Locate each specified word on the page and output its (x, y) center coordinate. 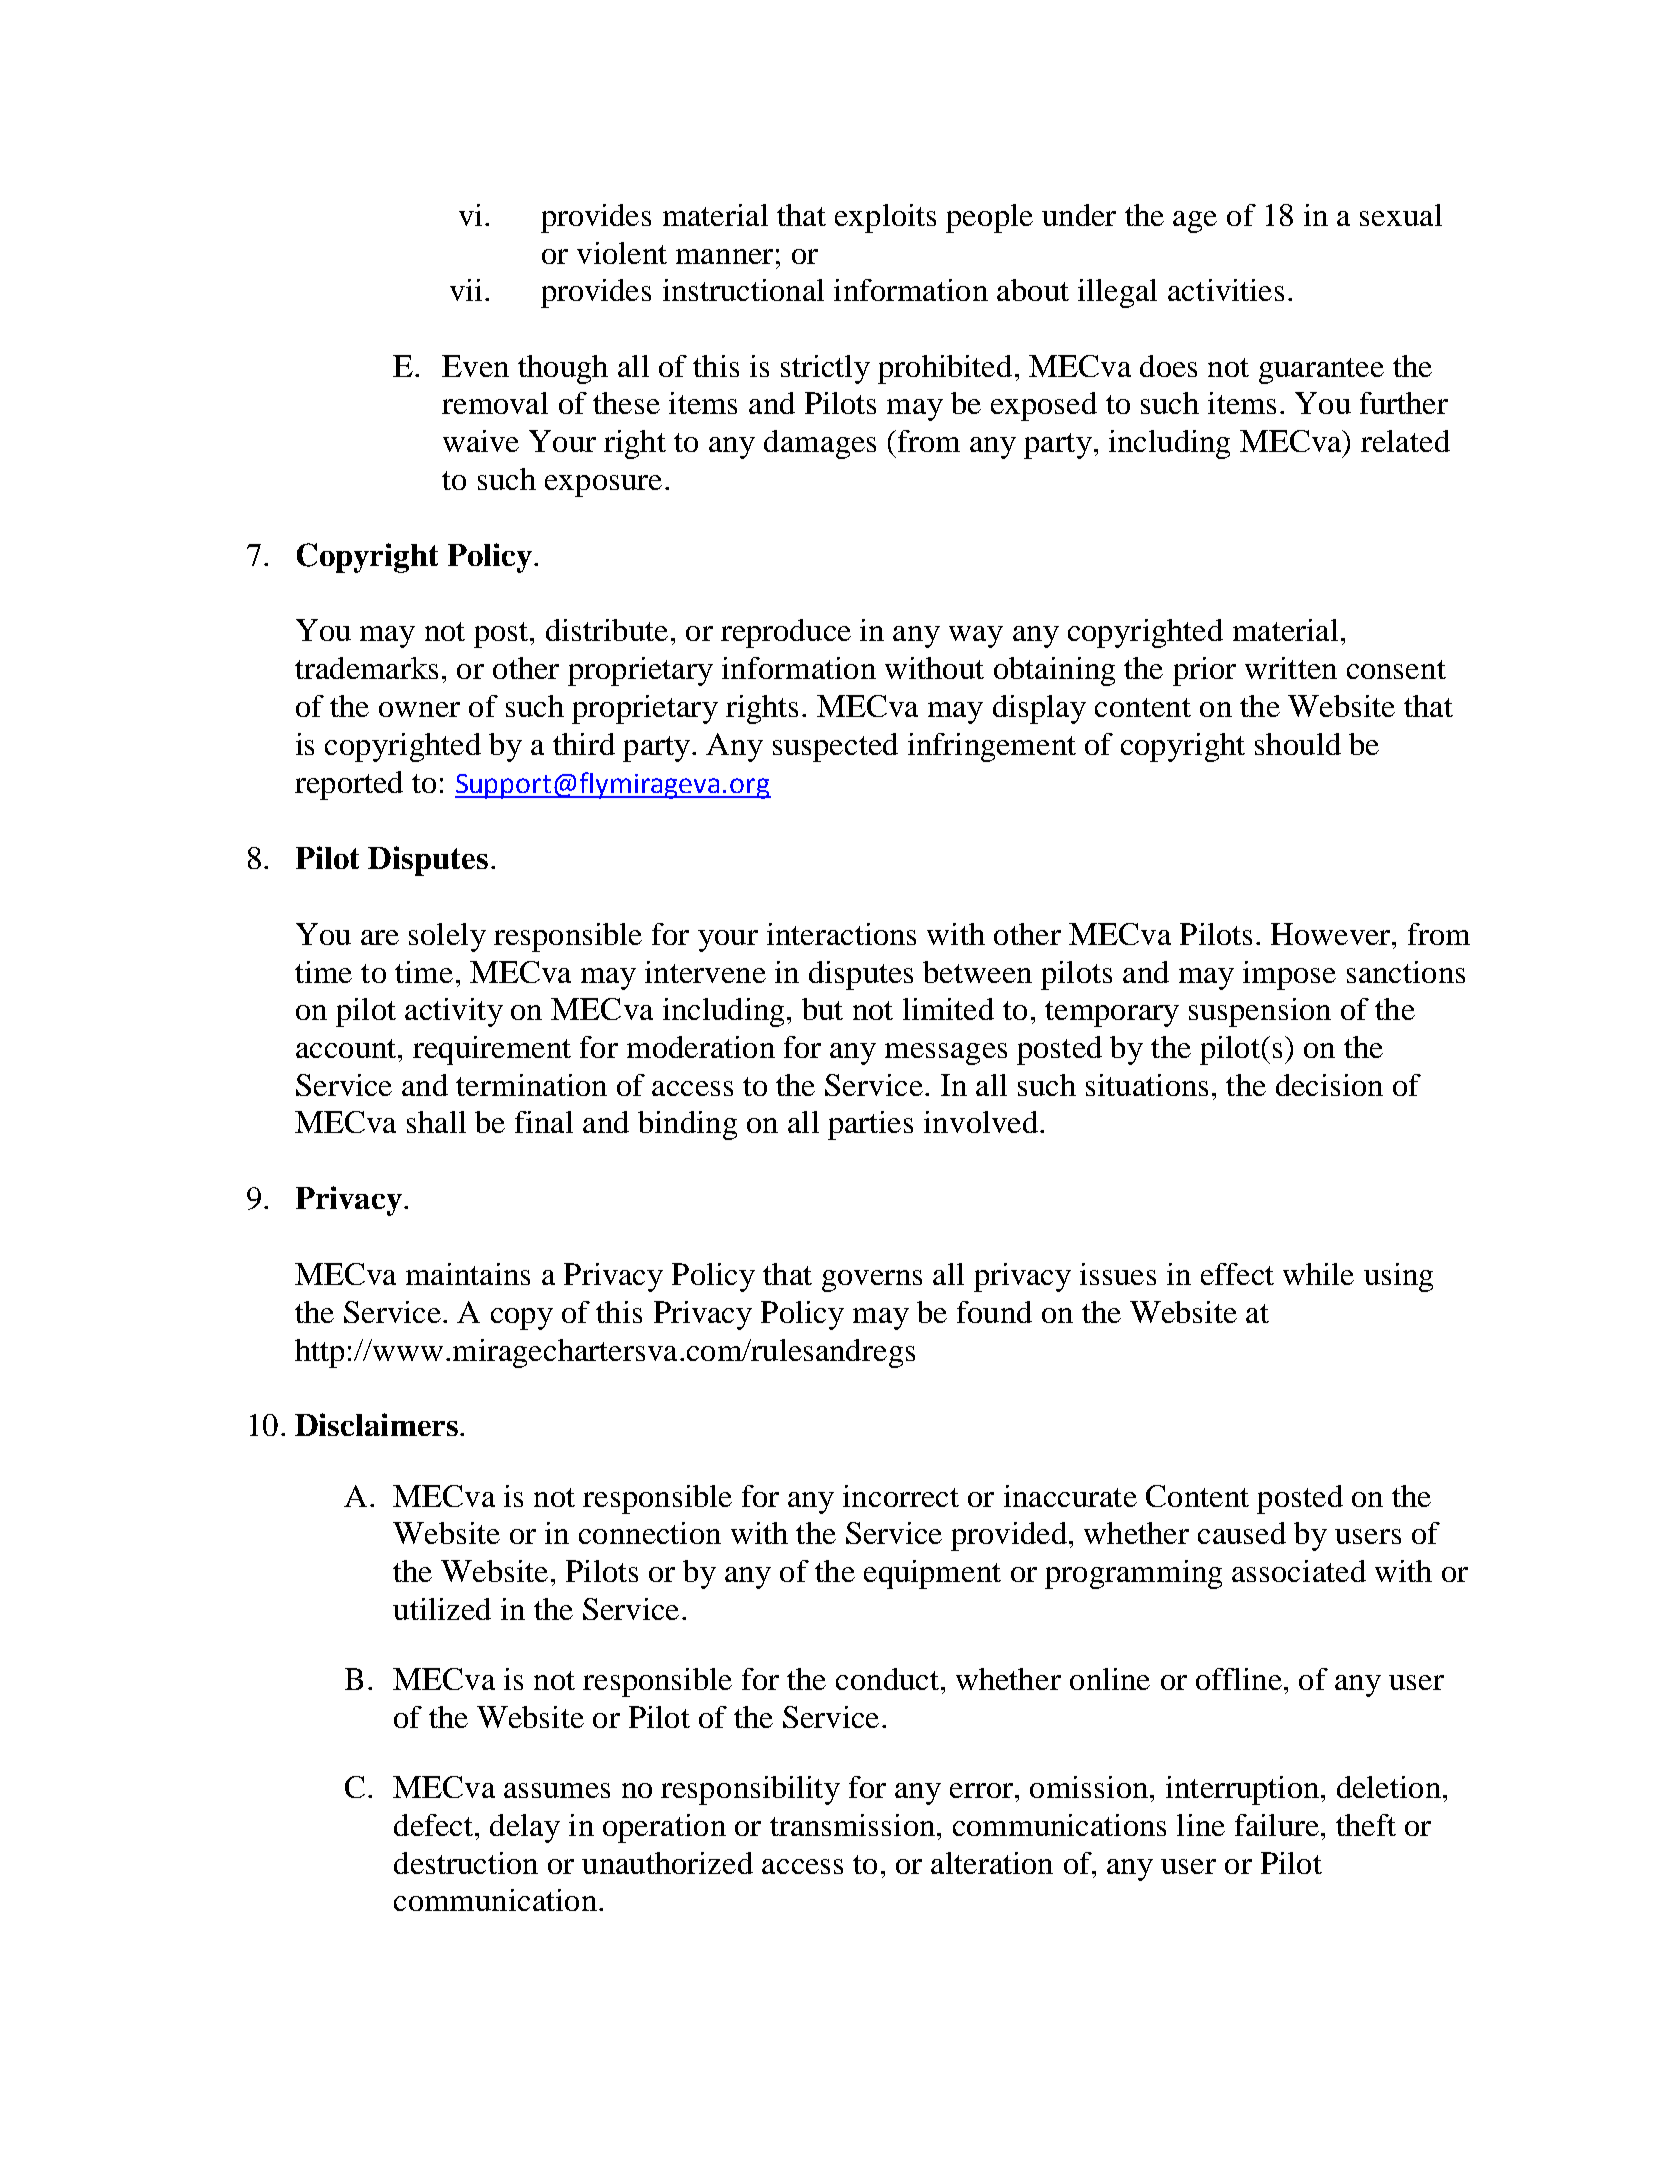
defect (433, 1825)
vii (466, 290)
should (1298, 744)
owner (419, 709)
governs (872, 1281)
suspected (835, 747)
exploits (885, 218)
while (1318, 1274)
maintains (468, 1274)
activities (1226, 290)
